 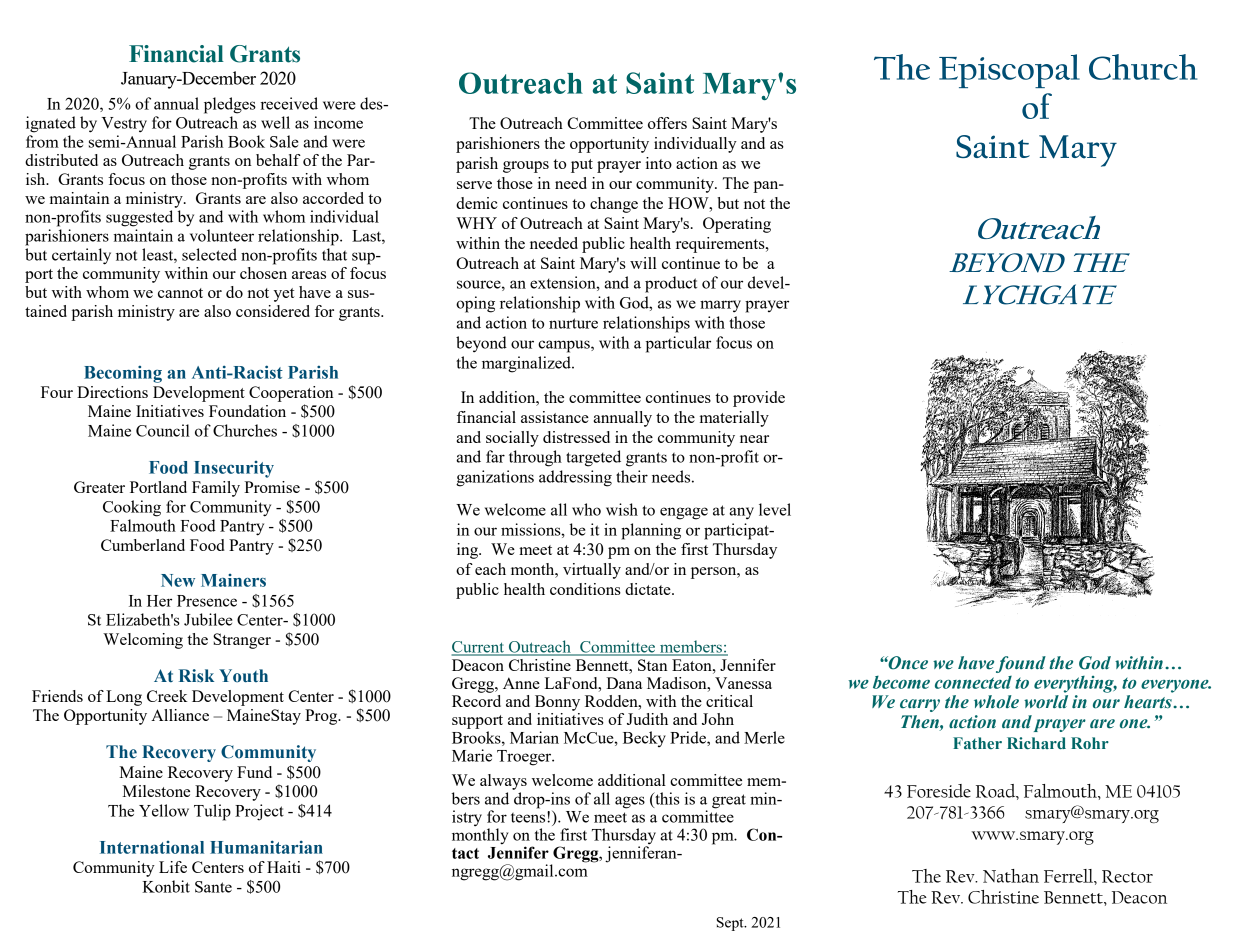 I want to click on Sept, so click(x=731, y=924).
